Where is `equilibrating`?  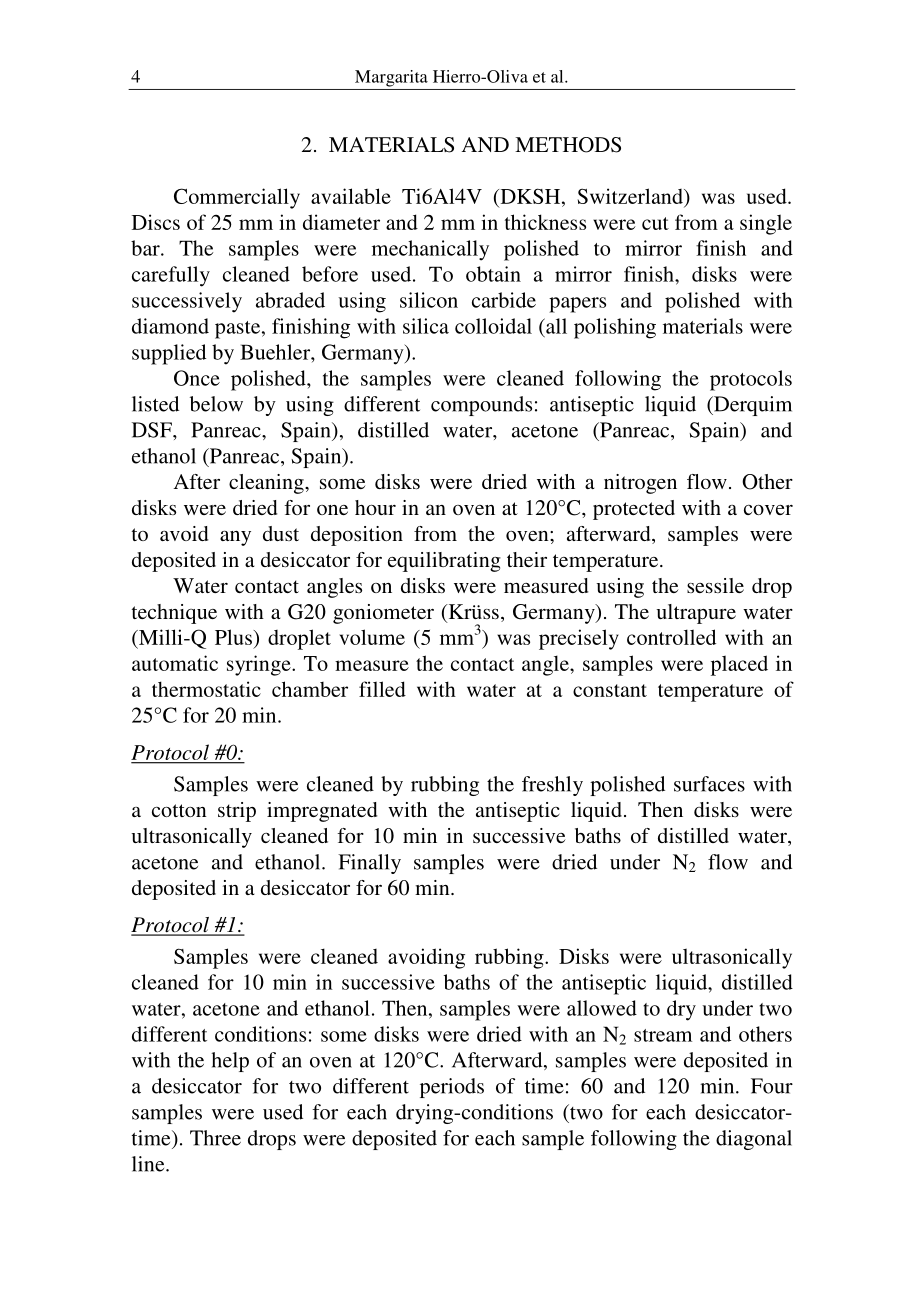 equilibrating is located at coordinates (444, 562).
